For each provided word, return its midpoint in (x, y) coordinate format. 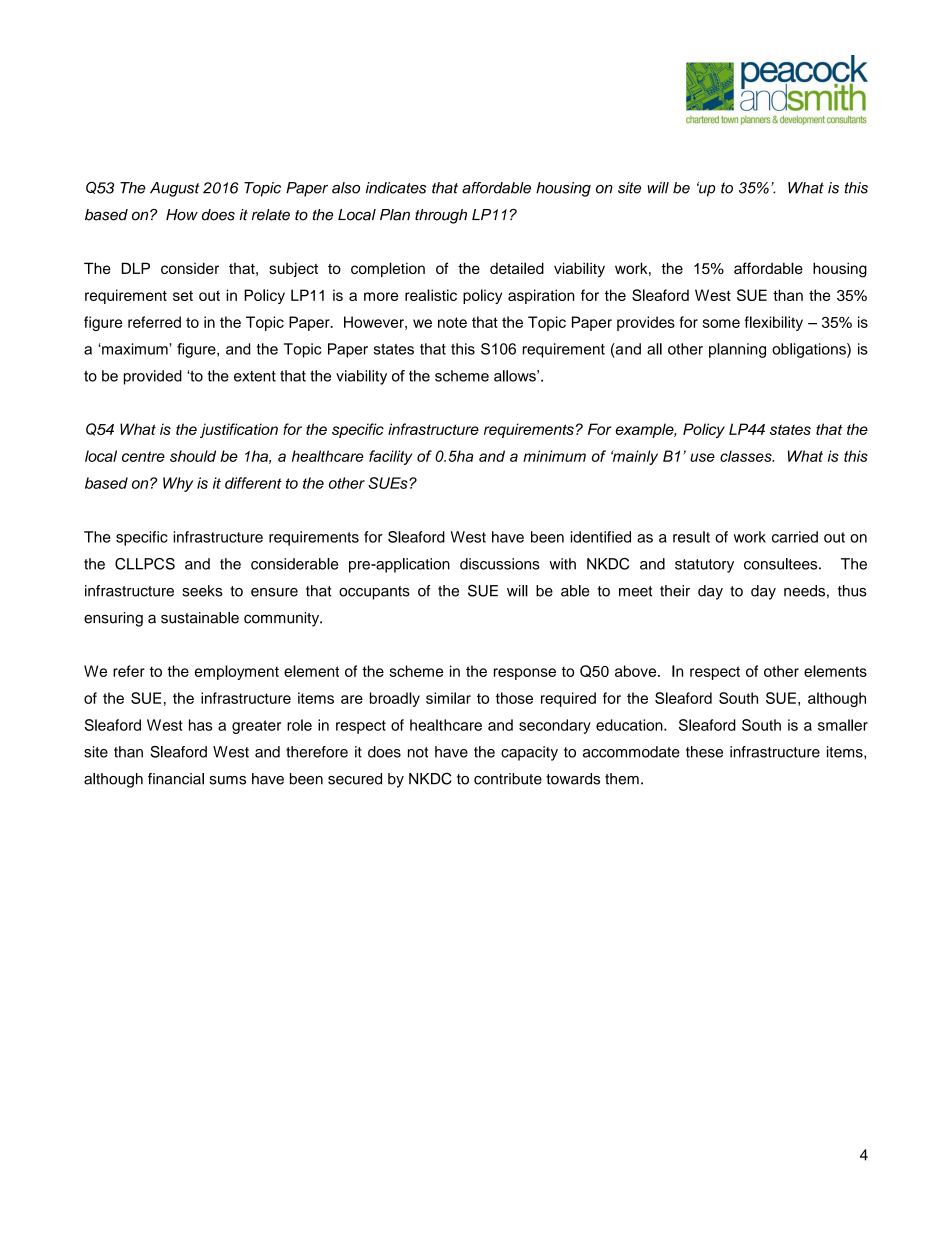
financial (176, 779)
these (704, 752)
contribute (508, 779)
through (441, 216)
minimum (554, 456)
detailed (517, 268)
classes (747, 456)
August (174, 189)
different (253, 483)
